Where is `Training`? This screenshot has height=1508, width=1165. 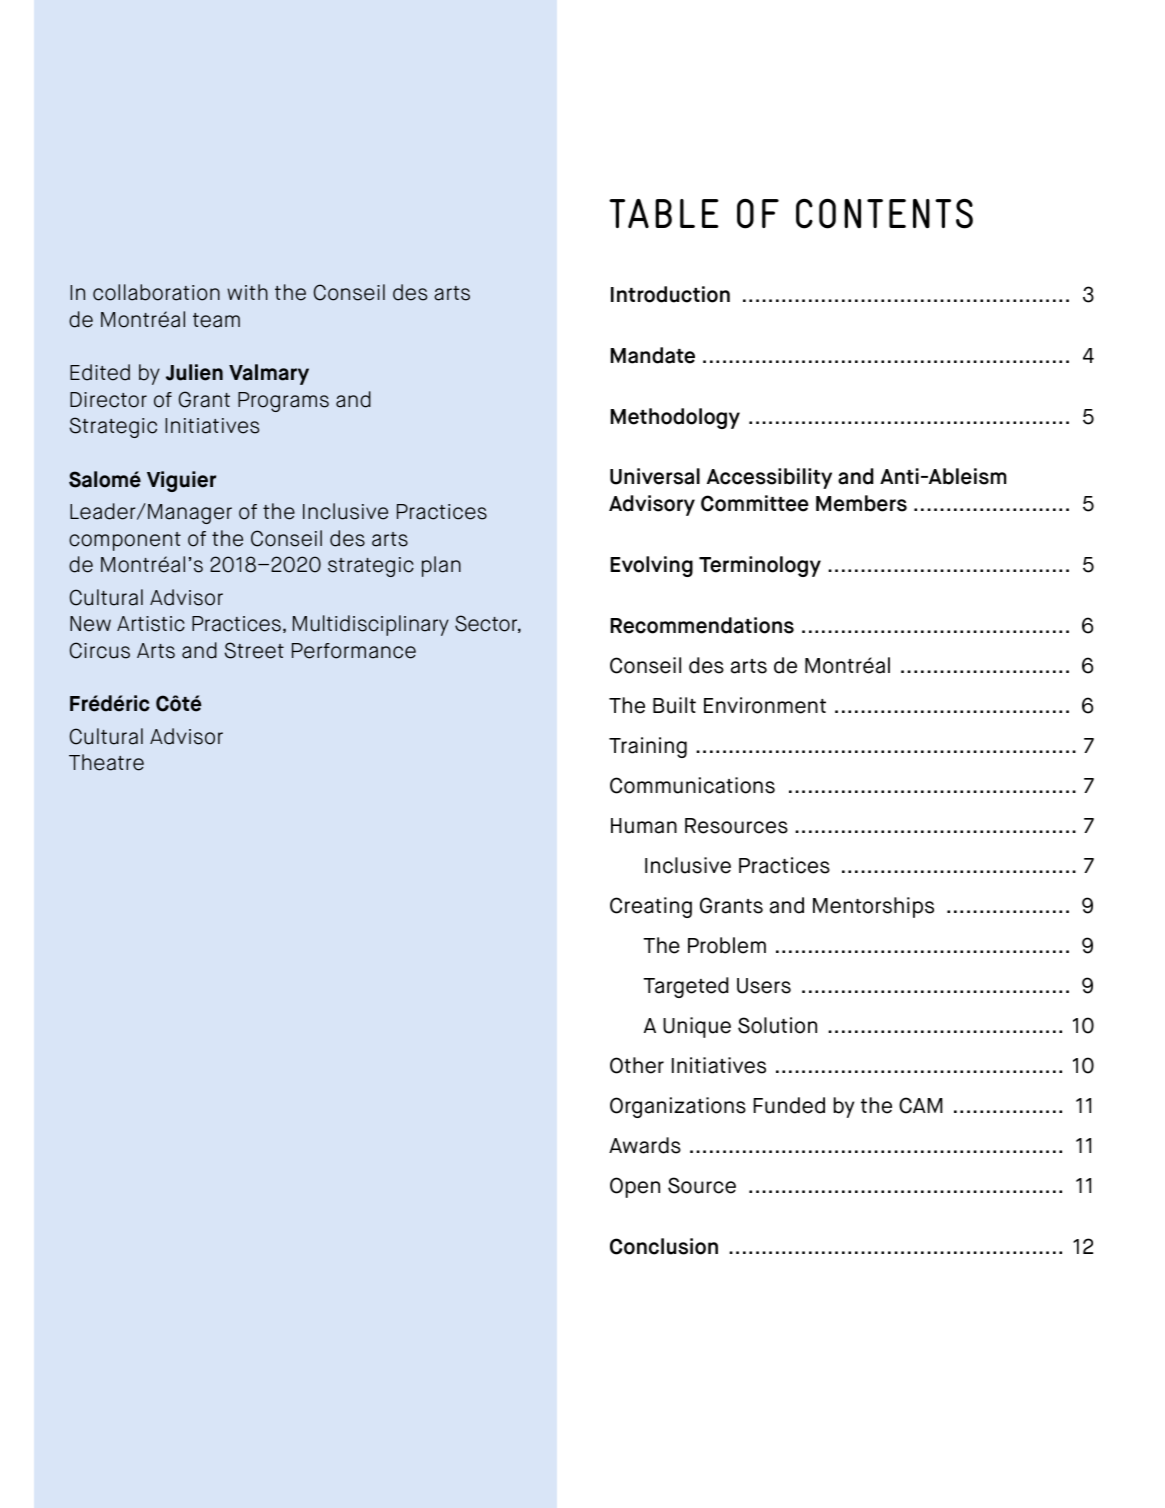
Training is located at coordinates (648, 747).
